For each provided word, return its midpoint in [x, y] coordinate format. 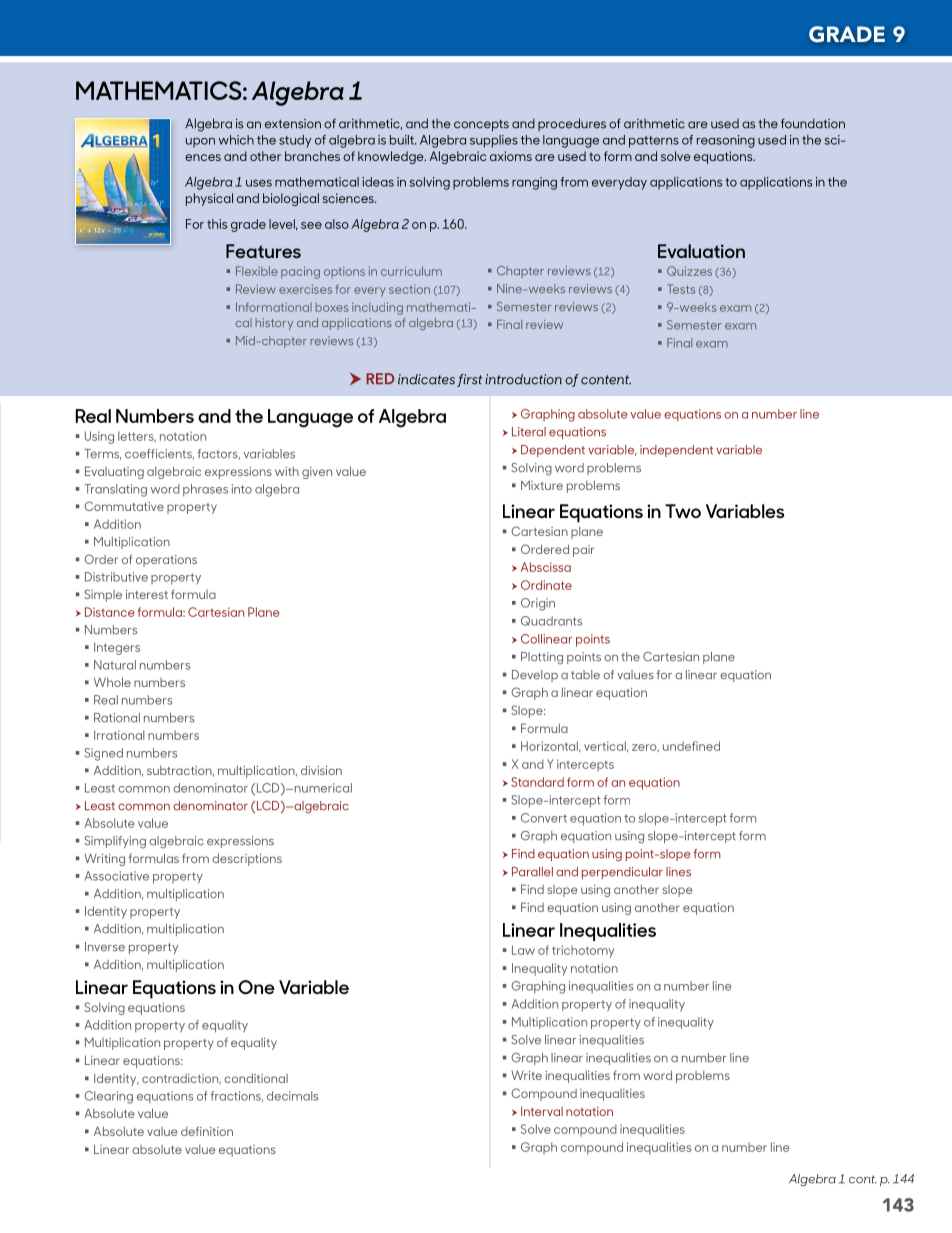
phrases [205, 490]
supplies [494, 141]
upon [200, 143]
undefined [691, 746]
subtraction [180, 771]
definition [207, 1131]
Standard [537, 782]
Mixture [542, 485]
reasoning [726, 141]
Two [683, 511]
